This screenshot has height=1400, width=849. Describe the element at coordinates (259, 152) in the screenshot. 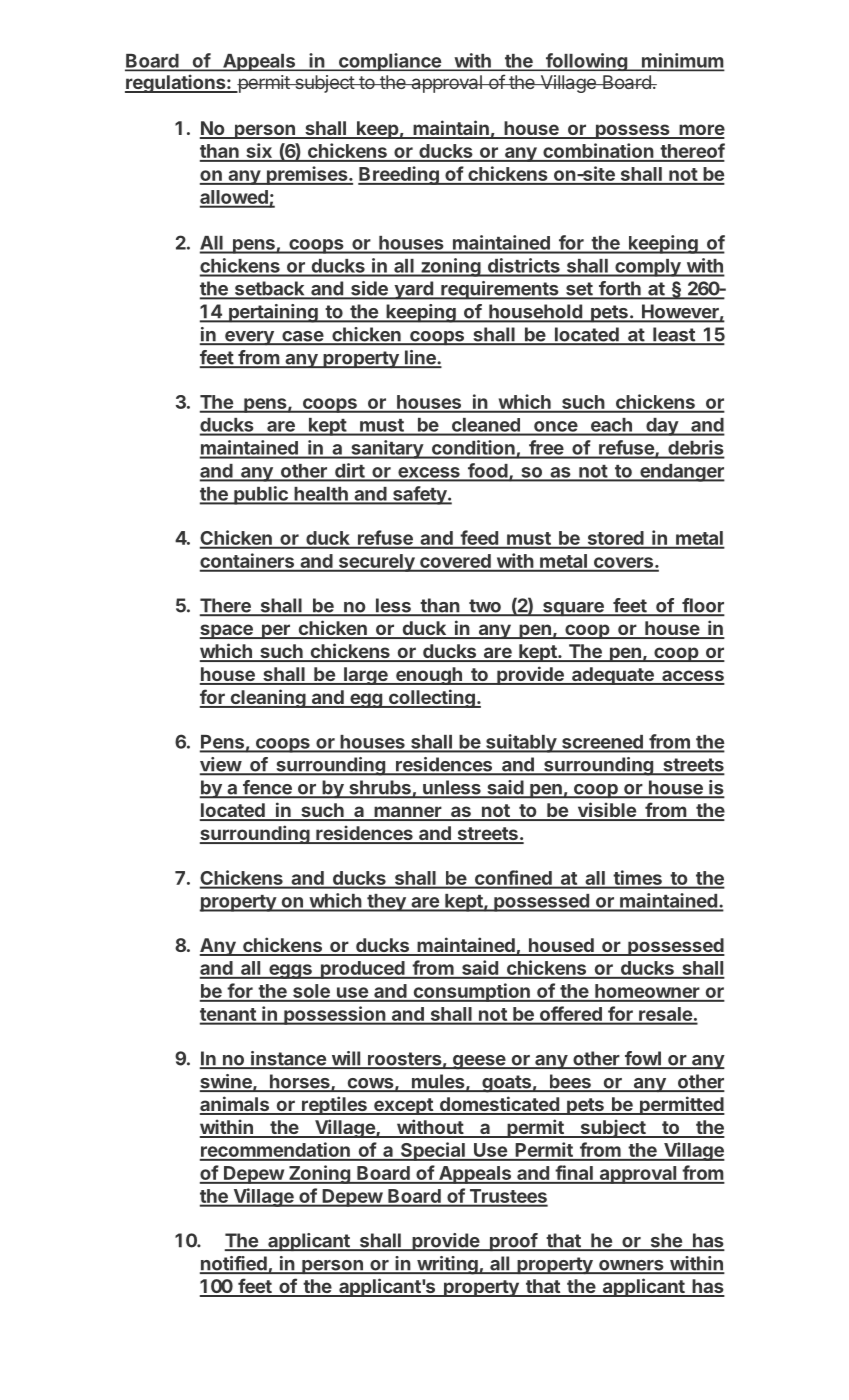

I see `six` at that location.
